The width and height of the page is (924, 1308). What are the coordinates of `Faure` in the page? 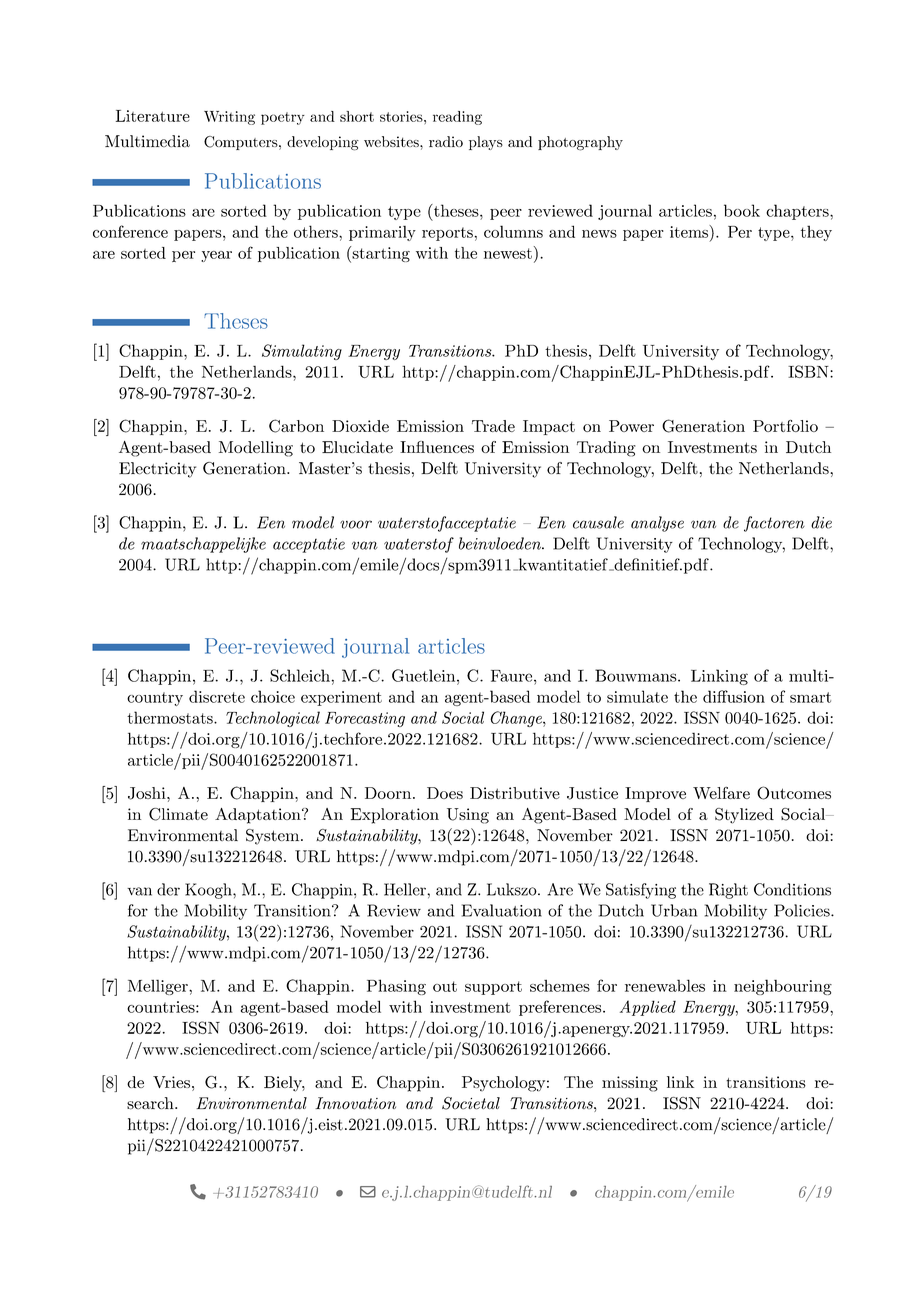 It's located at (511, 676).
